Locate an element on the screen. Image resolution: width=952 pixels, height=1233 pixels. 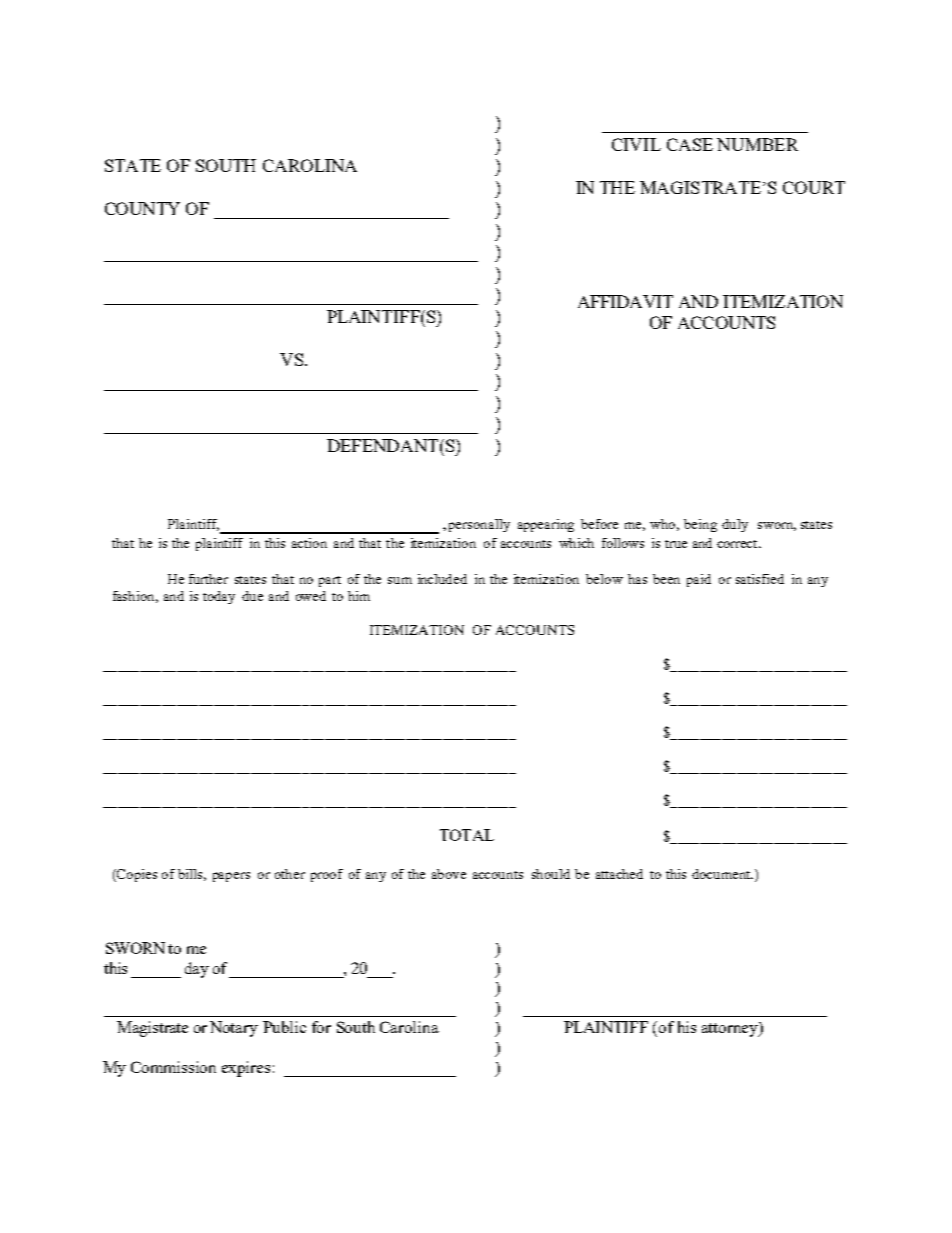
COUNTY is located at coordinates (142, 208).
